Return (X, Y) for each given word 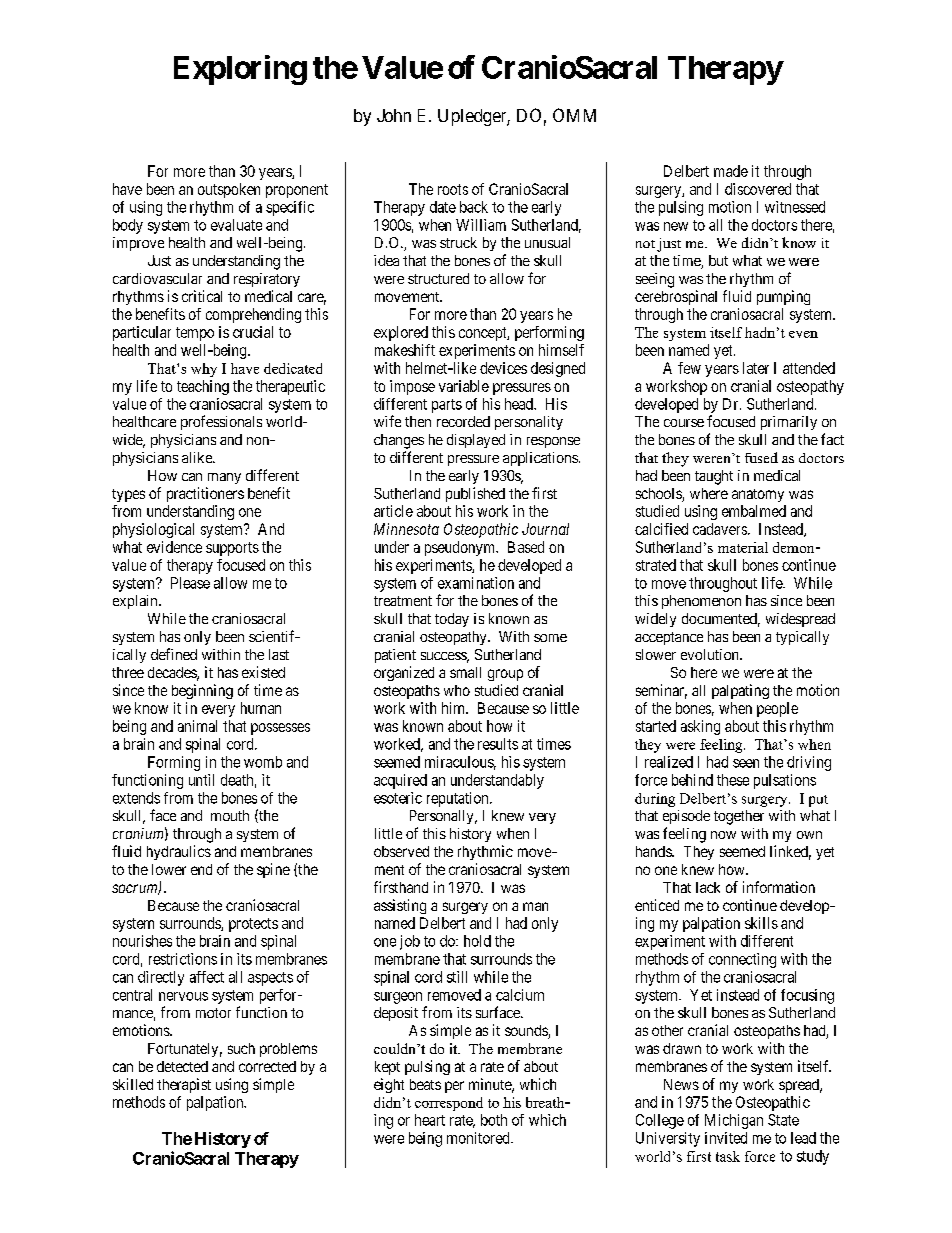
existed (263, 672)
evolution (711, 654)
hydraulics (179, 852)
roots (453, 189)
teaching (203, 387)
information (779, 887)
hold (477, 941)
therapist (184, 1085)
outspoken (229, 190)
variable (464, 386)
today (452, 620)
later (756, 368)
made (731, 171)
